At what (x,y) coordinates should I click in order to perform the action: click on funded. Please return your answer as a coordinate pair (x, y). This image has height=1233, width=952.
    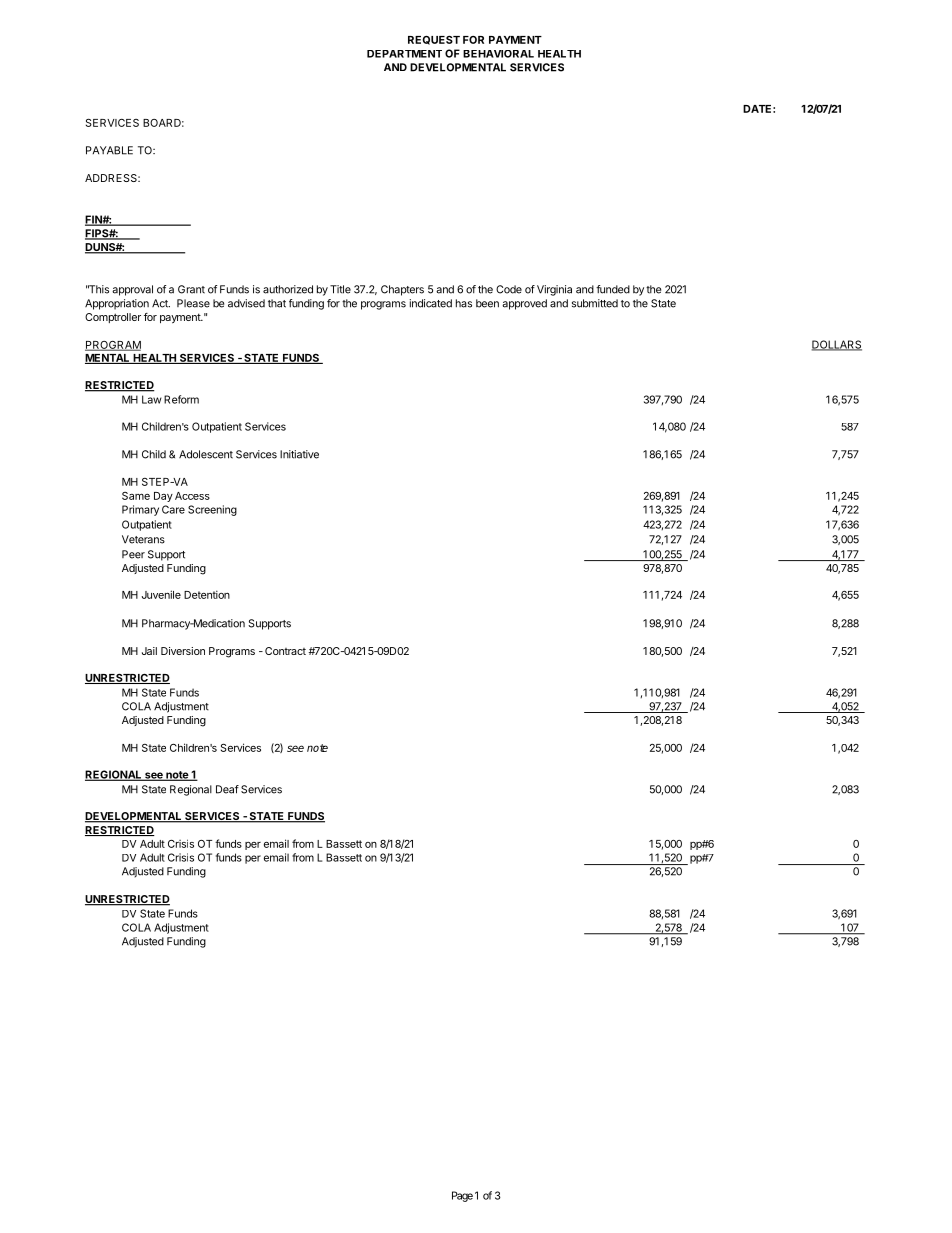
    Looking at the image, I should click on (613, 289).
